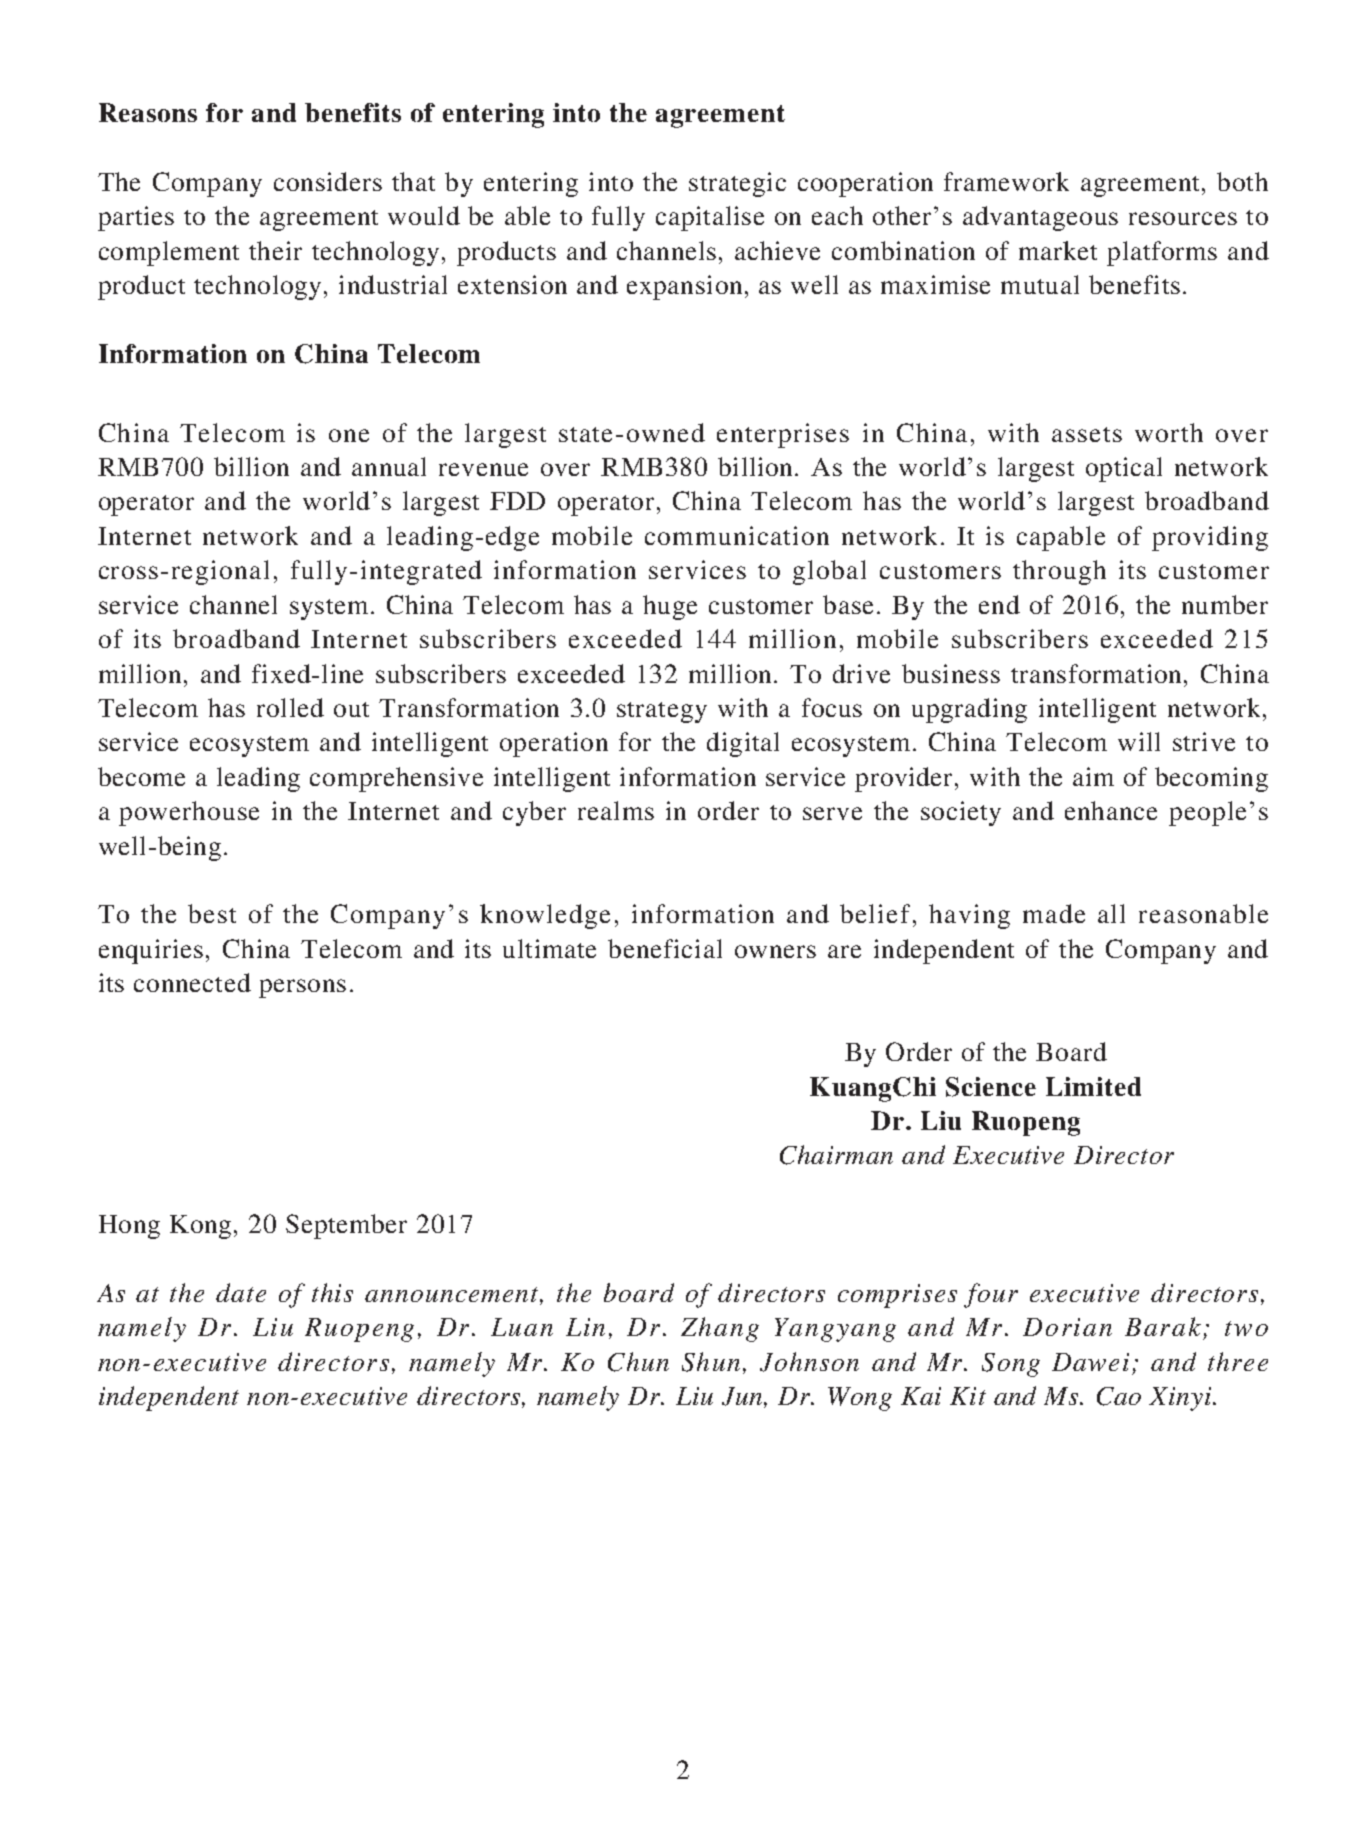  What do you see at coordinates (290, 707) in the screenshot?
I see `rolled` at bounding box center [290, 707].
